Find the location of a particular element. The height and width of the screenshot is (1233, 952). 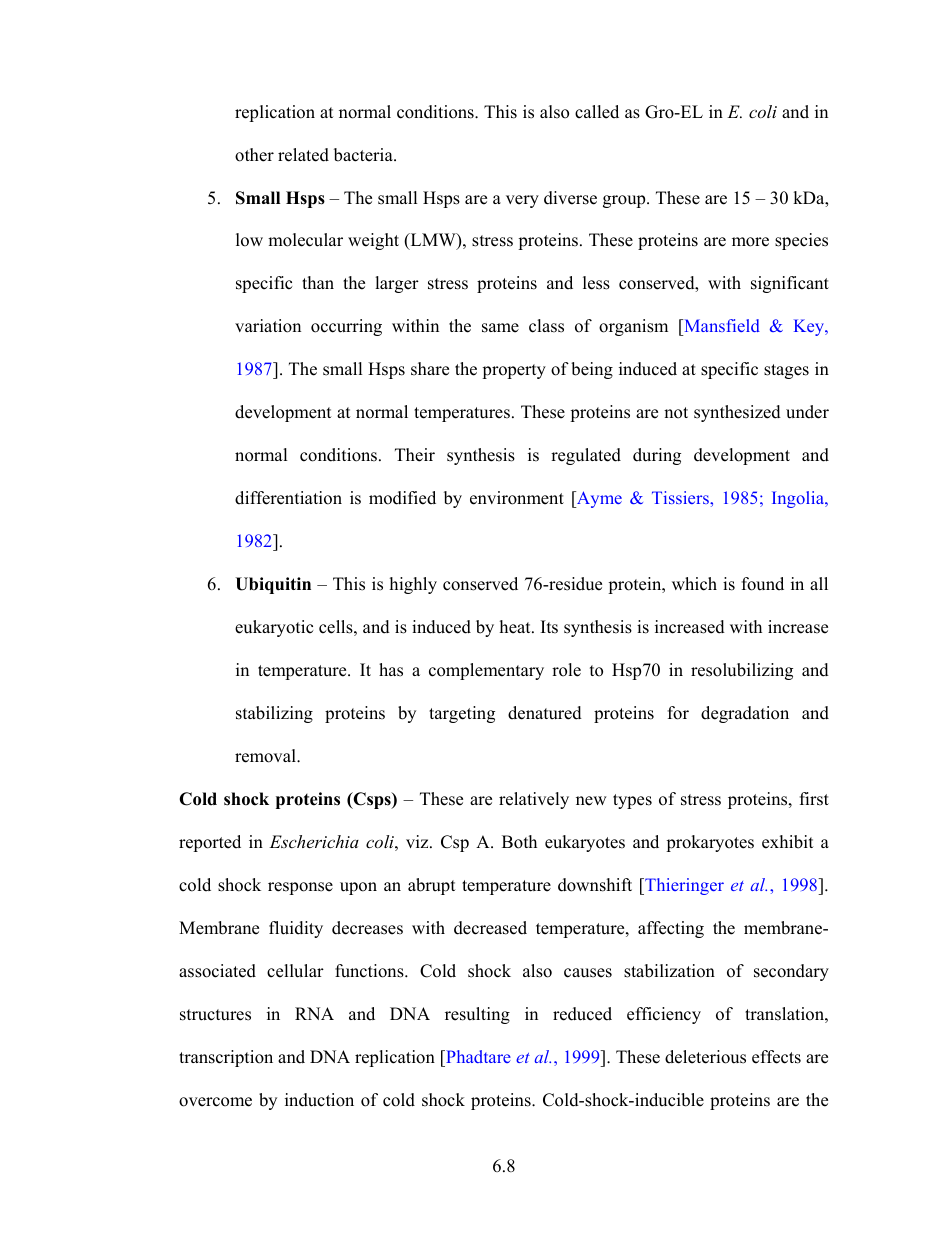

stabilizing is located at coordinates (274, 714).
